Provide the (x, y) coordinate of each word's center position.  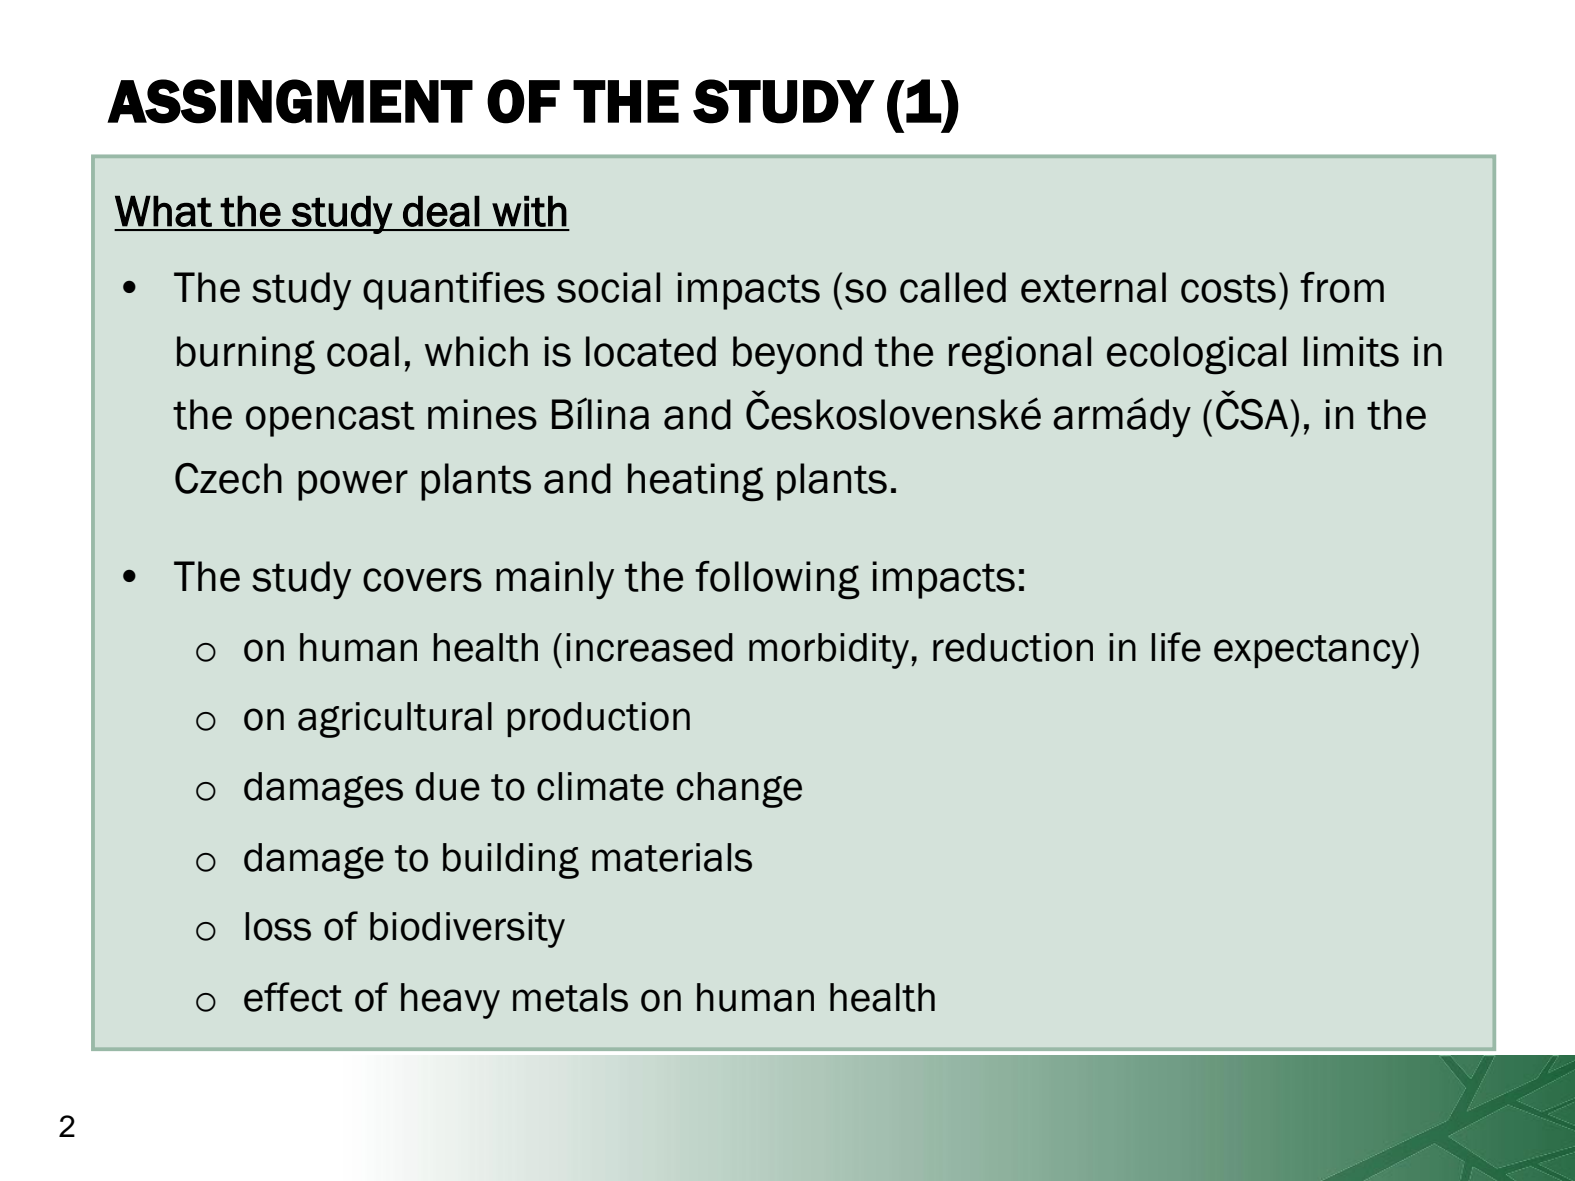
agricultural (395, 720)
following (777, 580)
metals (570, 997)
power (353, 485)
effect (293, 997)
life (1176, 647)
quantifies (454, 291)
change (739, 790)
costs (1228, 288)
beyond (797, 355)
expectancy (1312, 651)
